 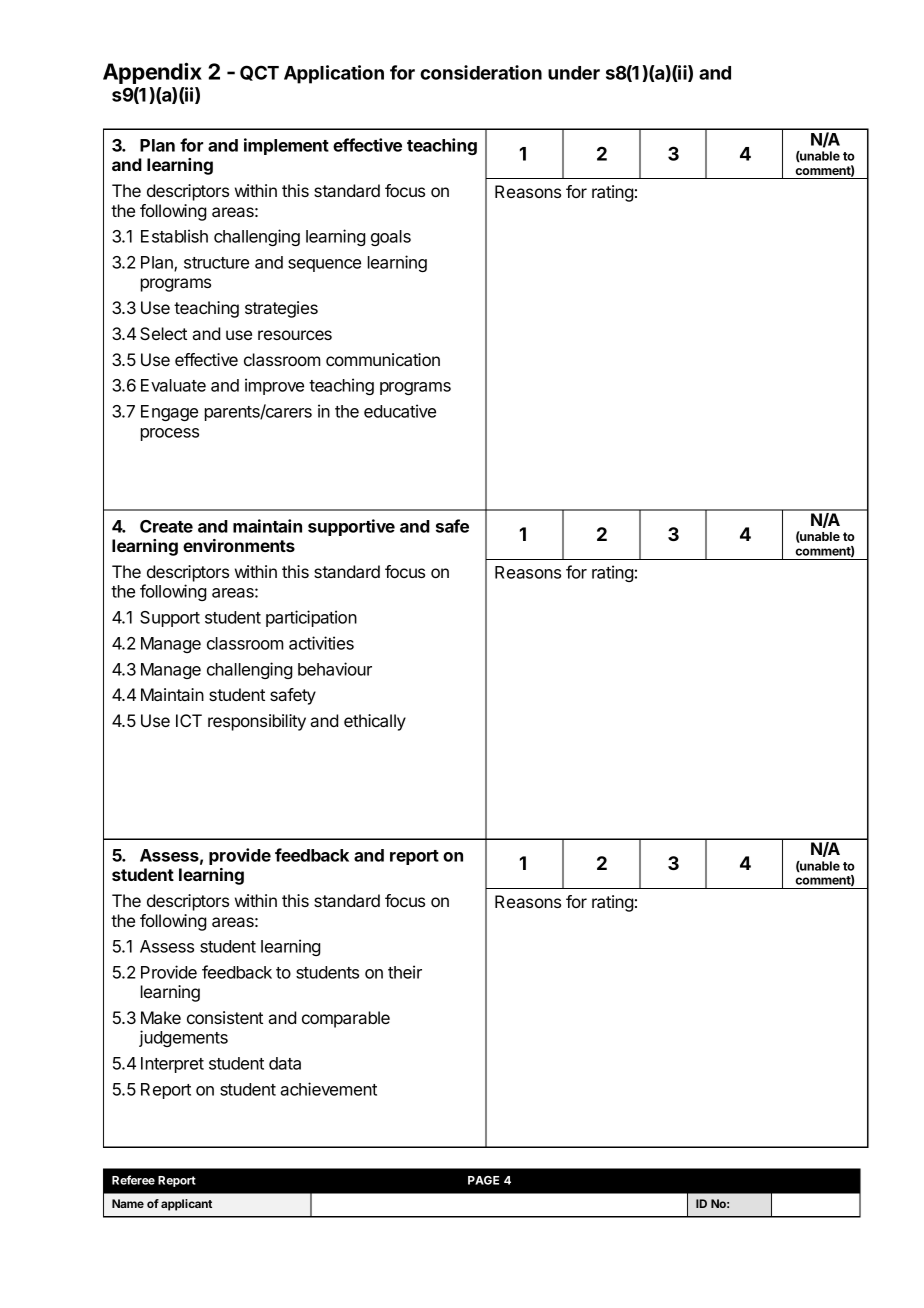 What do you see at coordinates (375, 722) in the document?
I see `ethically` at bounding box center [375, 722].
